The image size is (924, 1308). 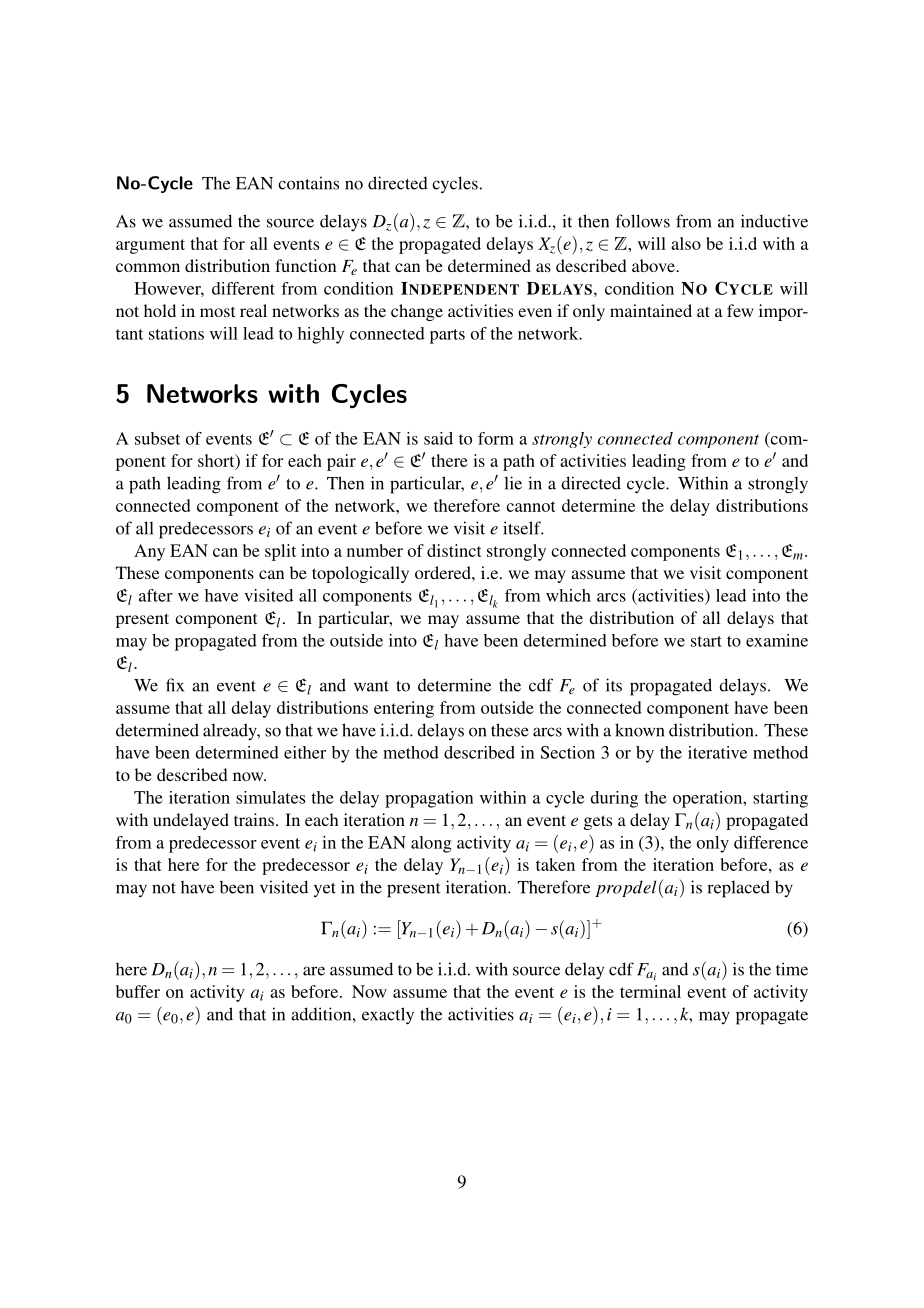 I want to click on parts, so click(x=447, y=336).
